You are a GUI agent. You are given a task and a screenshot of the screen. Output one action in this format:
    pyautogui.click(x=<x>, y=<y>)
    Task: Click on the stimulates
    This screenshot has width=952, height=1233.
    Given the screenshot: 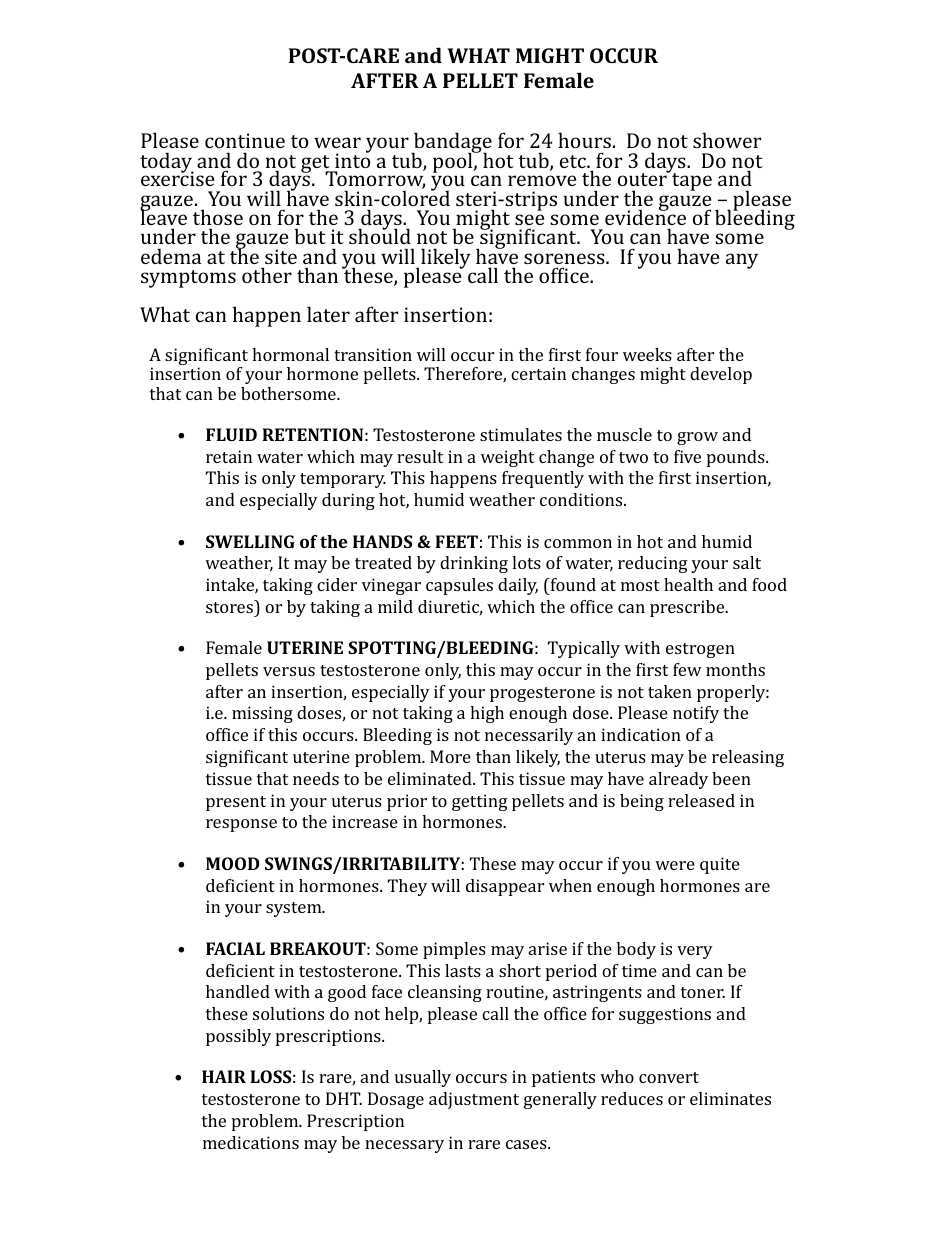 What is the action you would take?
    pyautogui.click(x=521, y=434)
